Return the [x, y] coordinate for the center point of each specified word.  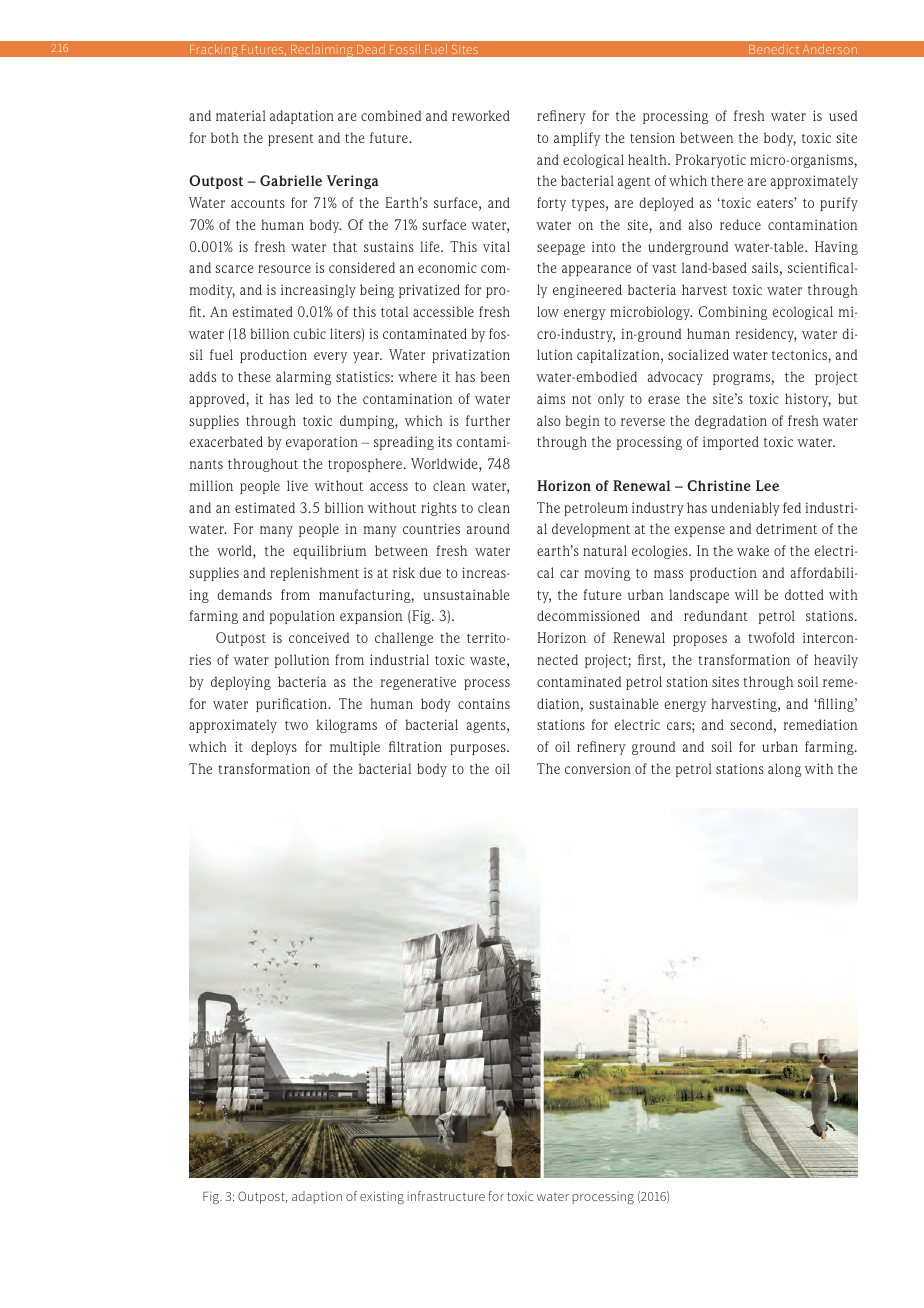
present [291, 140]
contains [484, 703]
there [727, 180]
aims [551, 398]
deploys [274, 748]
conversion [598, 768]
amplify [577, 139]
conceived [319, 637]
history [808, 400]
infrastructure [446, 1196]
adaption [317, 1197]
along [784, 770]
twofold [771, 637]
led [304, 398]
